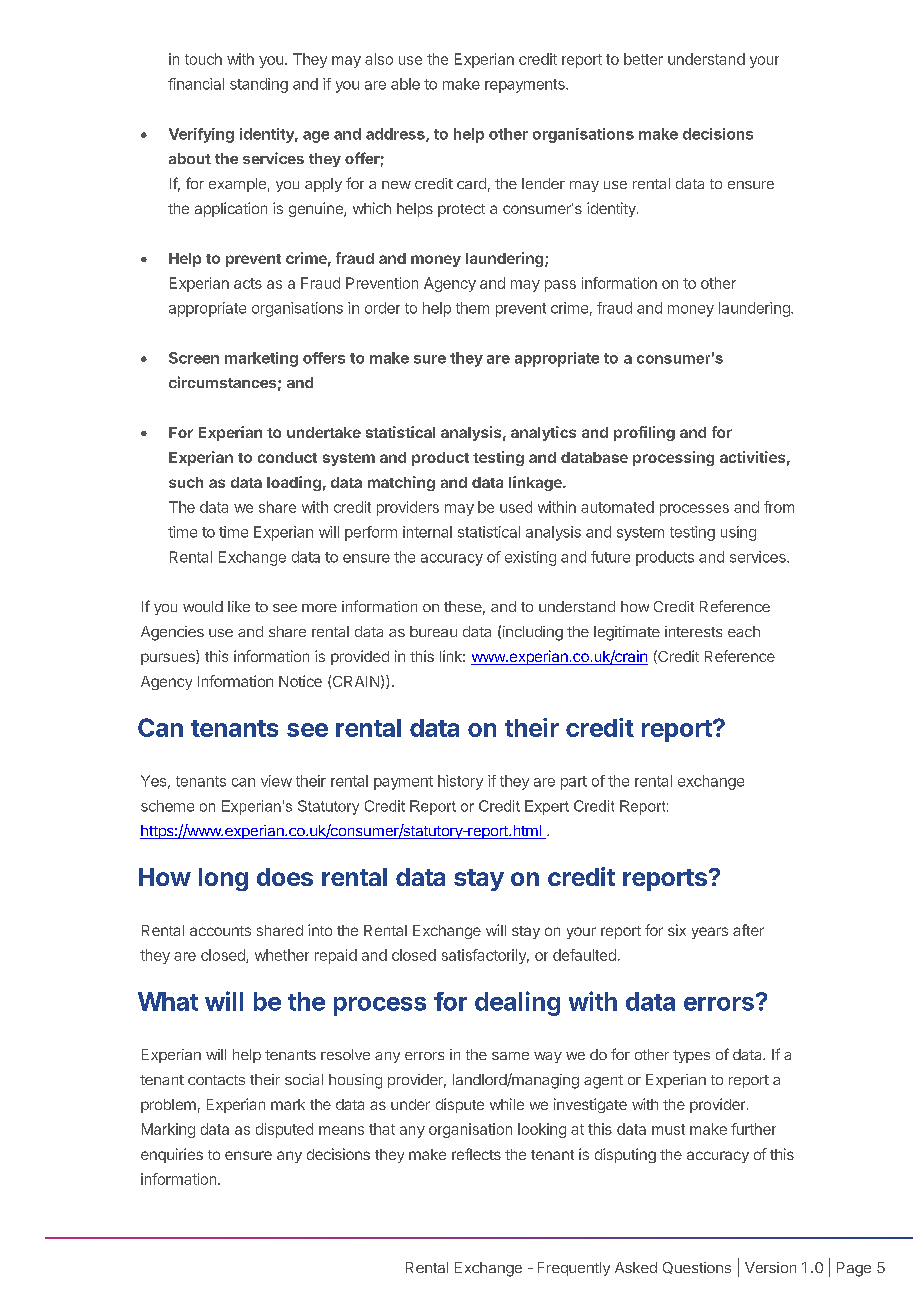  What do you see at coordinates (172, 1155) in the screenshot?
I see `enquiries` at bounding box center [172, 1155].
